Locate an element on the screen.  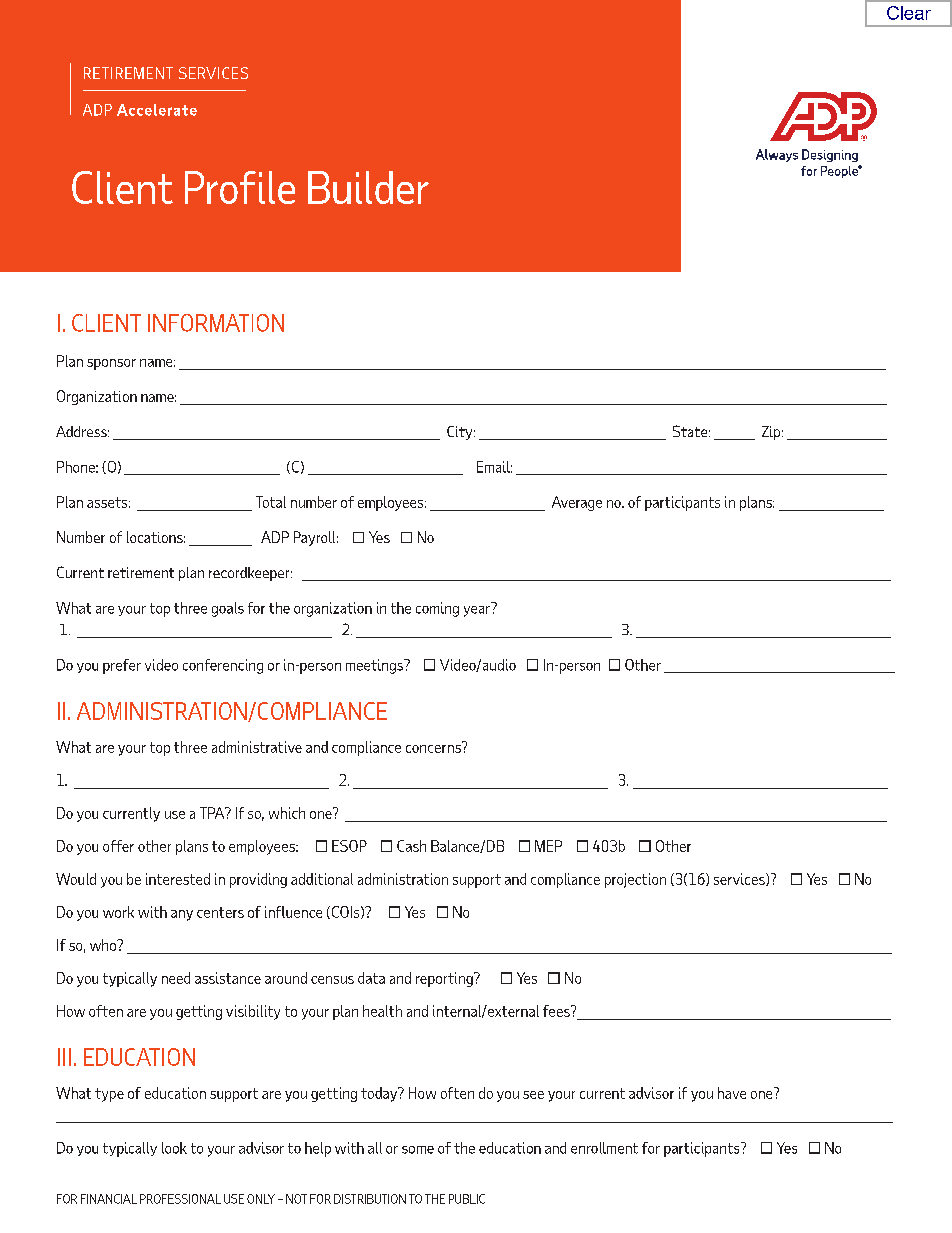
enrollment is located at coordinates (604, 1148).
